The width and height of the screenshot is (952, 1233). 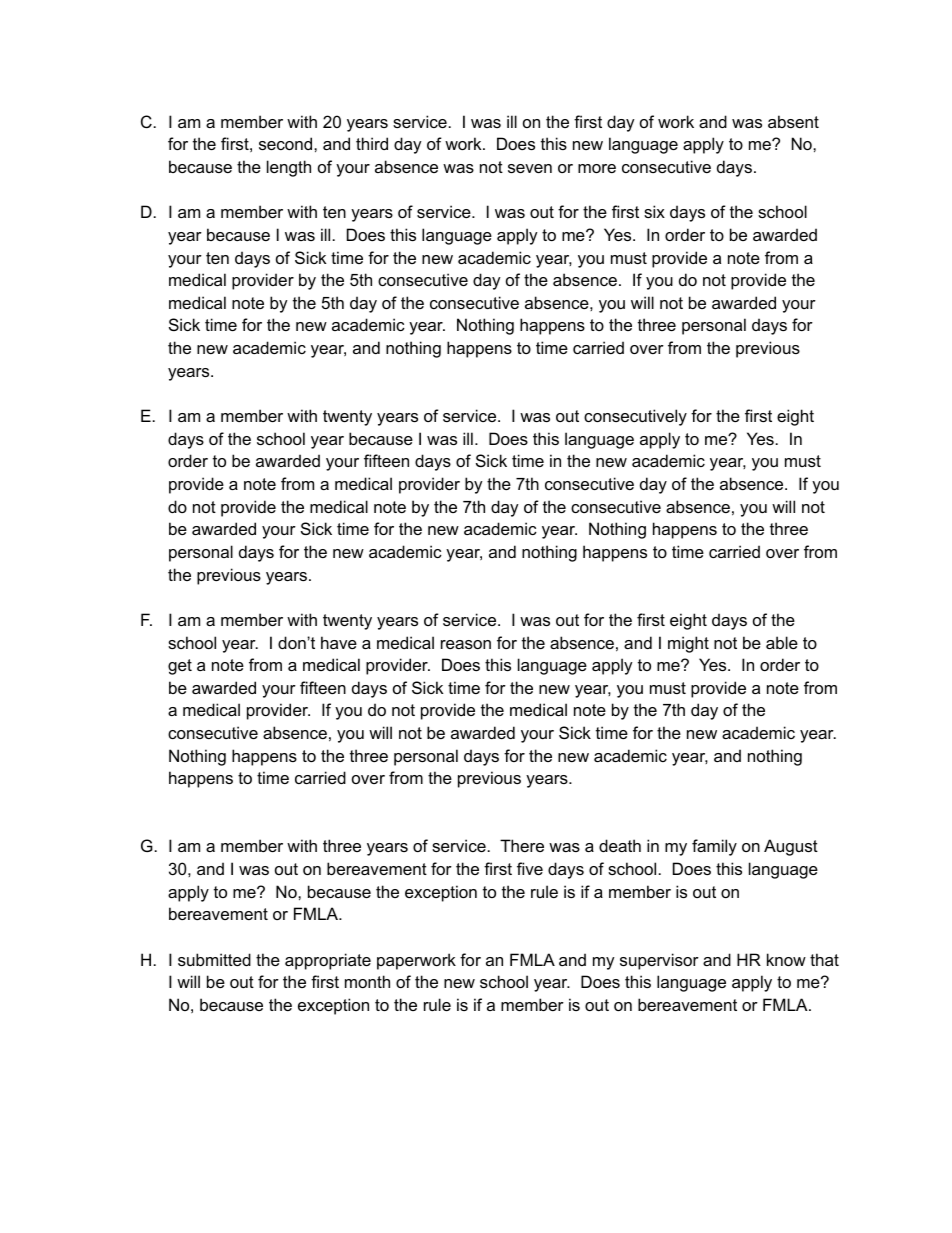 What do you see at coordinates (339, 642) in the screenshot?
I see `have` at bounding box center [339, 642].
